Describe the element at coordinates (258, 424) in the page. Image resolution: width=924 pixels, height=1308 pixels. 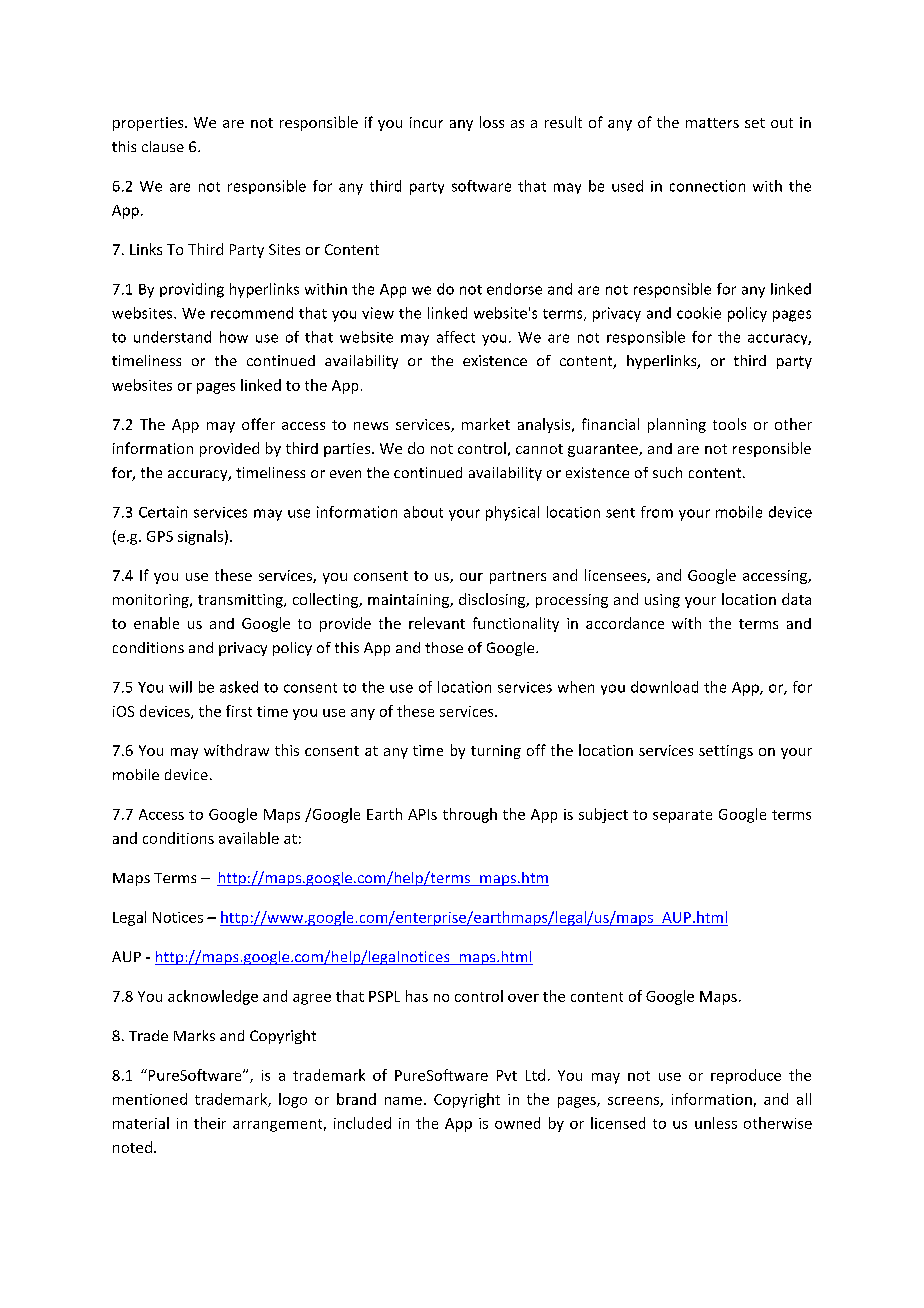
I see `offer` at that location.
